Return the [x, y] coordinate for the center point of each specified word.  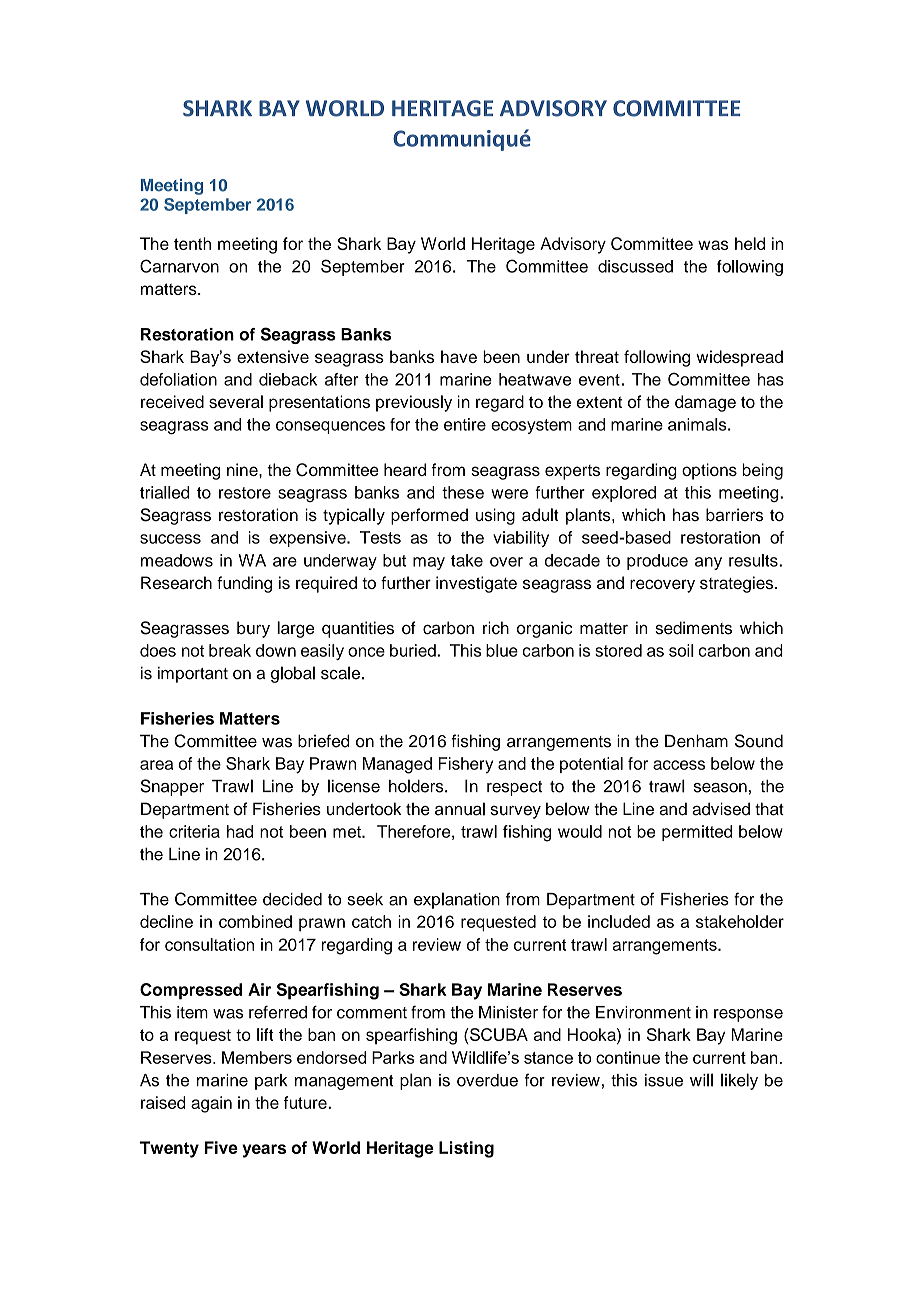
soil [681, 650]
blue [502, 650]
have [459, 356]
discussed [635, 266]
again [211, 1104]
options [709, 471]
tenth [192, 243]
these [463, 492]
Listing [466, 1149]
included [619, 921]
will [701, 1080]
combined [255, 921]
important [193, 674]
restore [245, 493]
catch [371, 921]
